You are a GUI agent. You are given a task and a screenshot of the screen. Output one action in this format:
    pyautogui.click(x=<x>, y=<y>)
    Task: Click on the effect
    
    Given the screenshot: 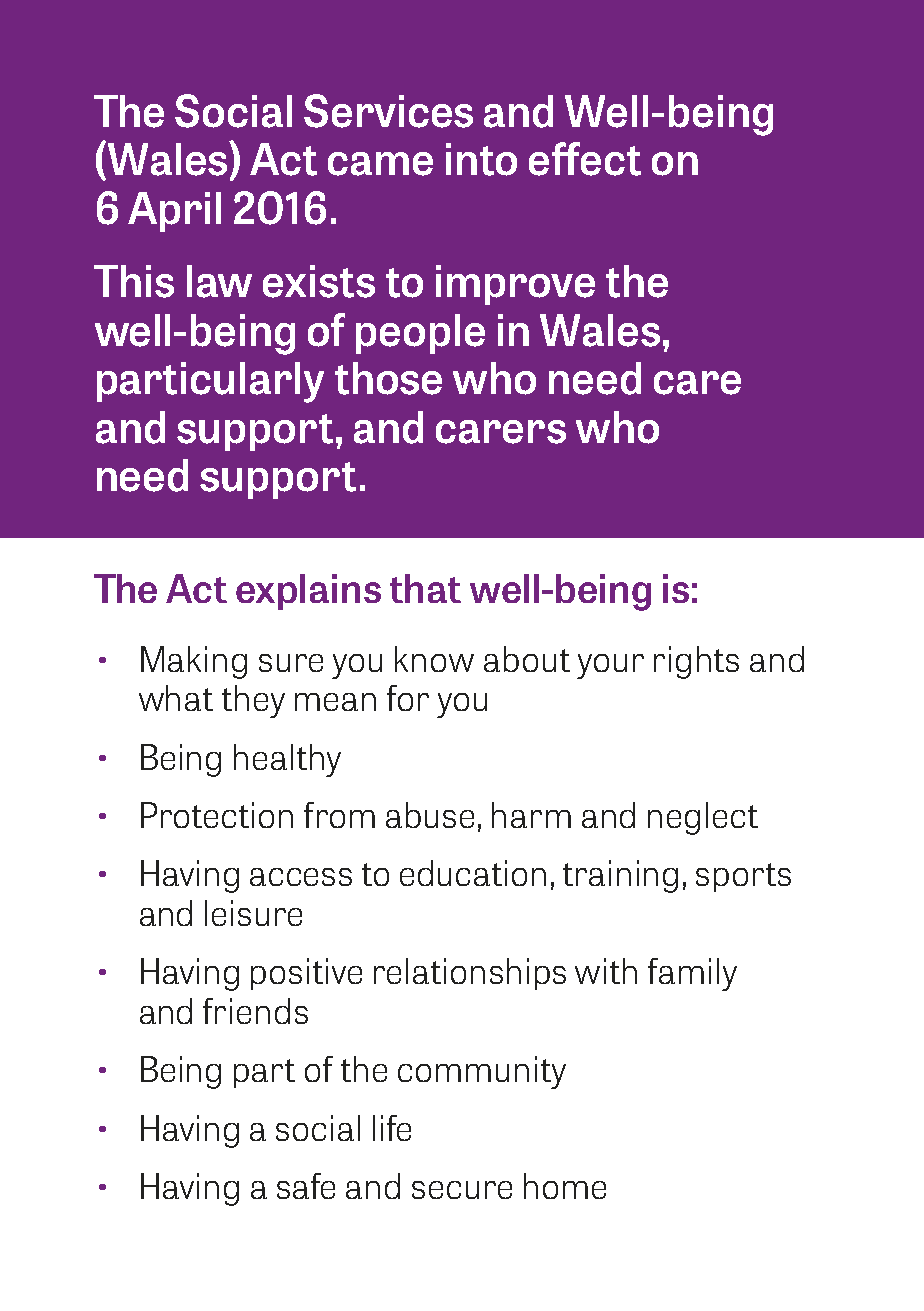 What is the action you would take?
    pyautogui.click(x=585, y=159)
